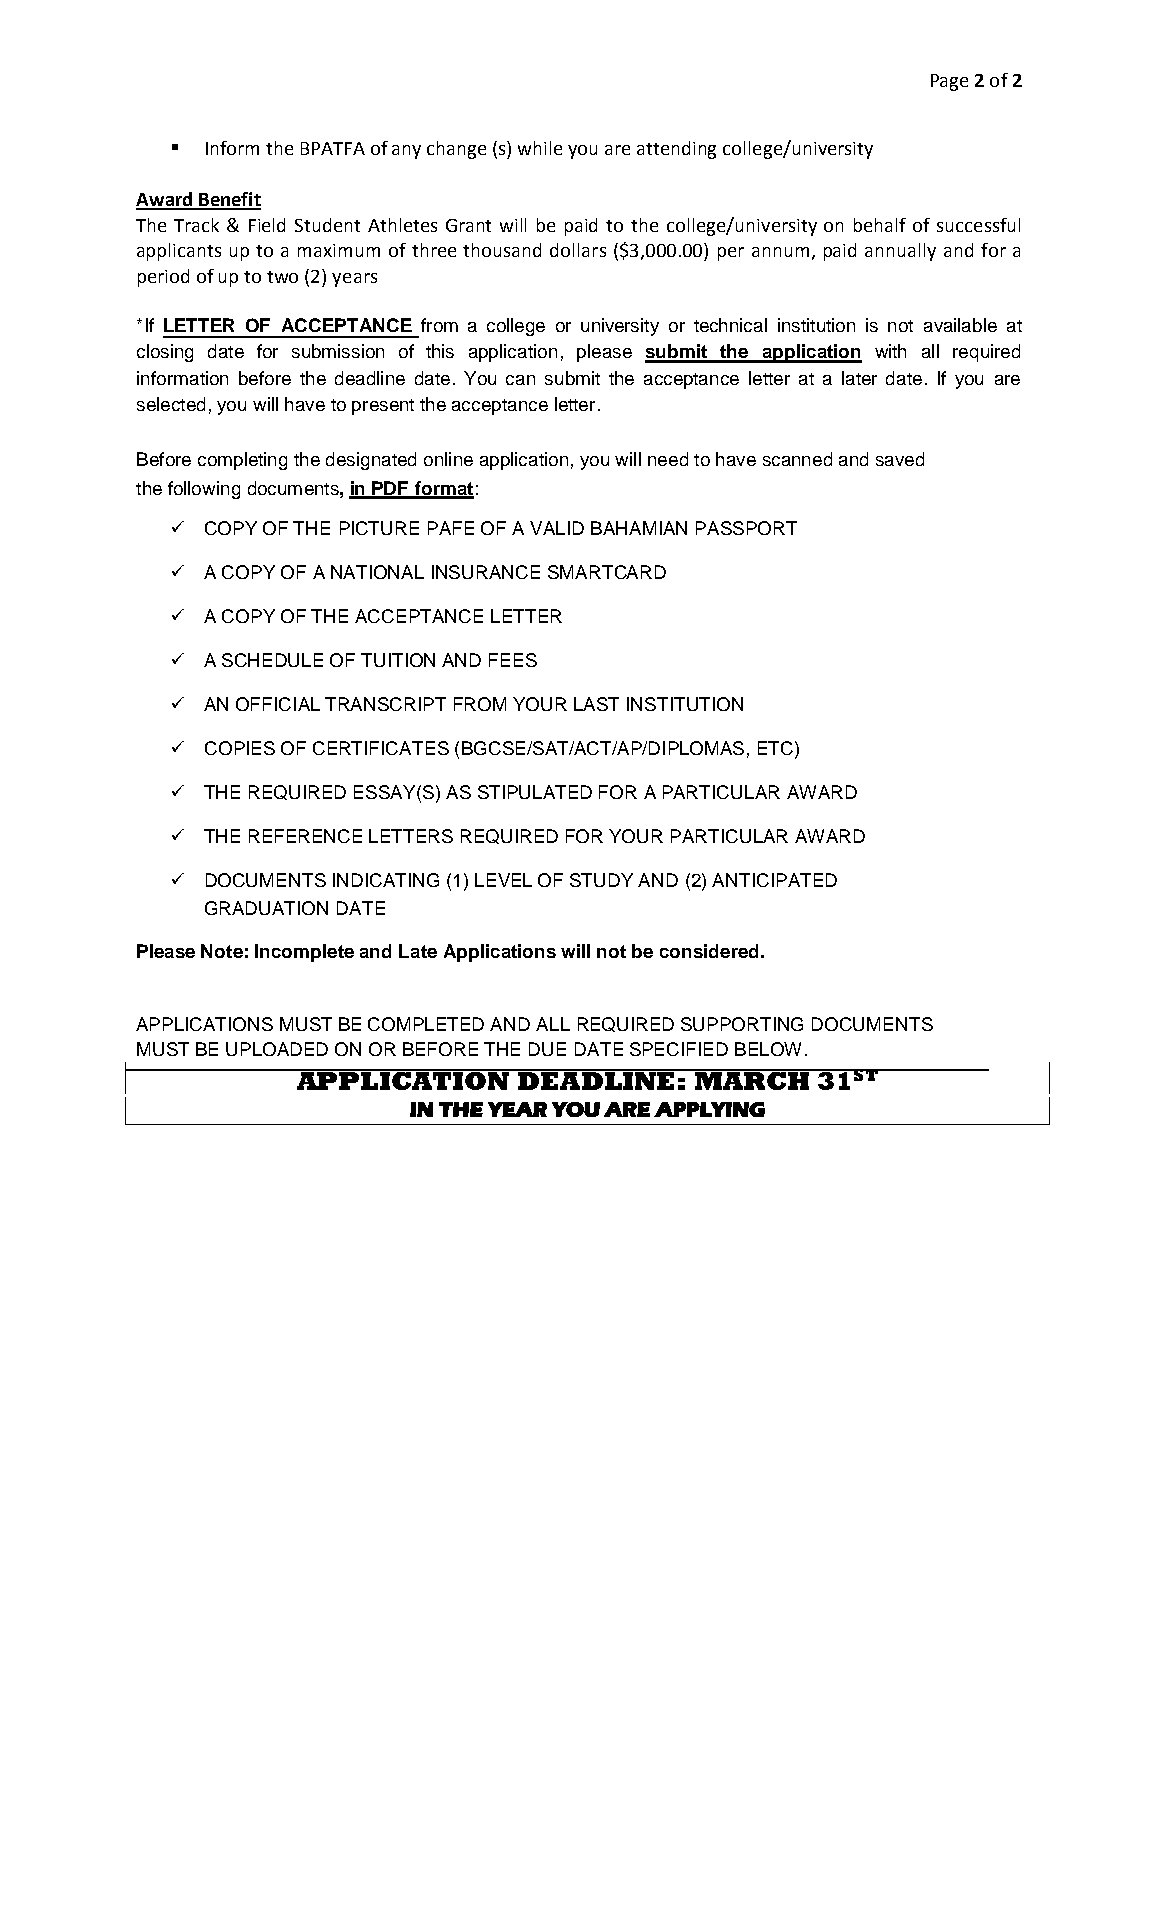 This screenshot has height=1908, width=1158. Describe the element at coordinates (540, 148) in the screenshot. I see `while` at that location.
